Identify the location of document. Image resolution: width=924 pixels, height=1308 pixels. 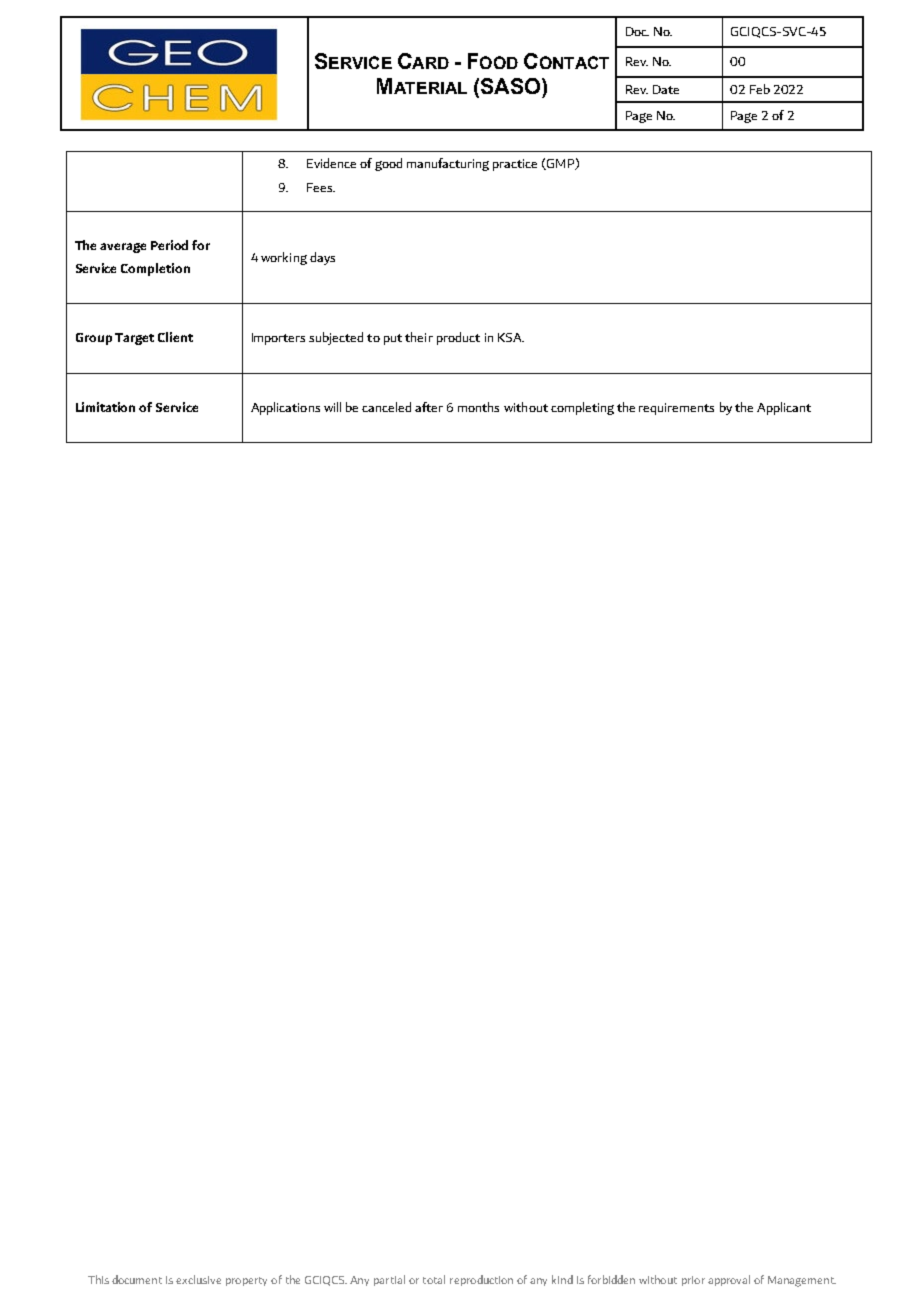
(137, 1279).
